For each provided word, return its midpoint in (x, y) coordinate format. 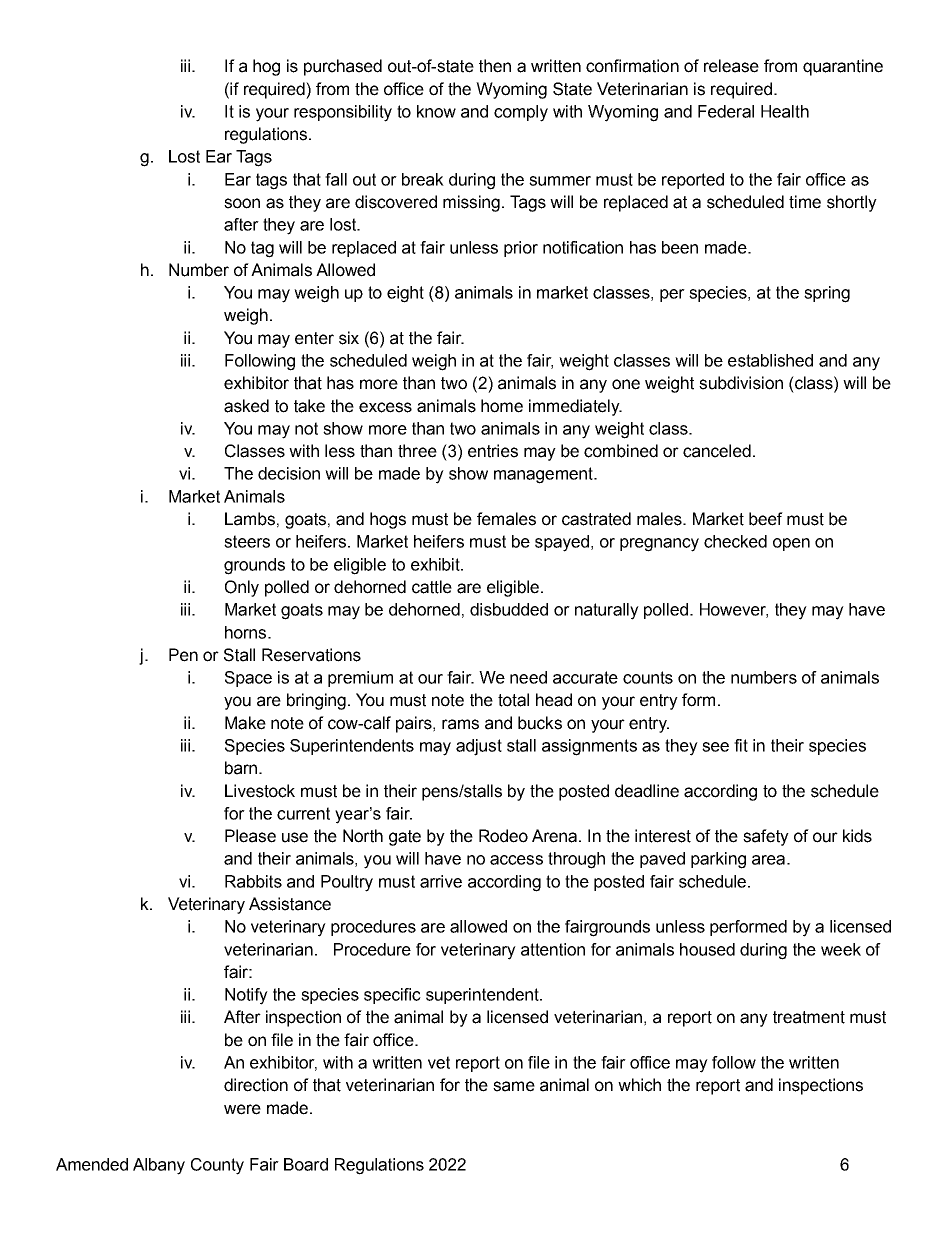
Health (785, 111)
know (436, 111)
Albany (159, 1166)
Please (250, 836)
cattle (432, 587)
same (514, 1086)
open (791, 544)
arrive (441, 881)
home (502, 406)
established (770, 360)
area (770, 860)
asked (246, 406)
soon (242, 203)
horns (247, 632)
